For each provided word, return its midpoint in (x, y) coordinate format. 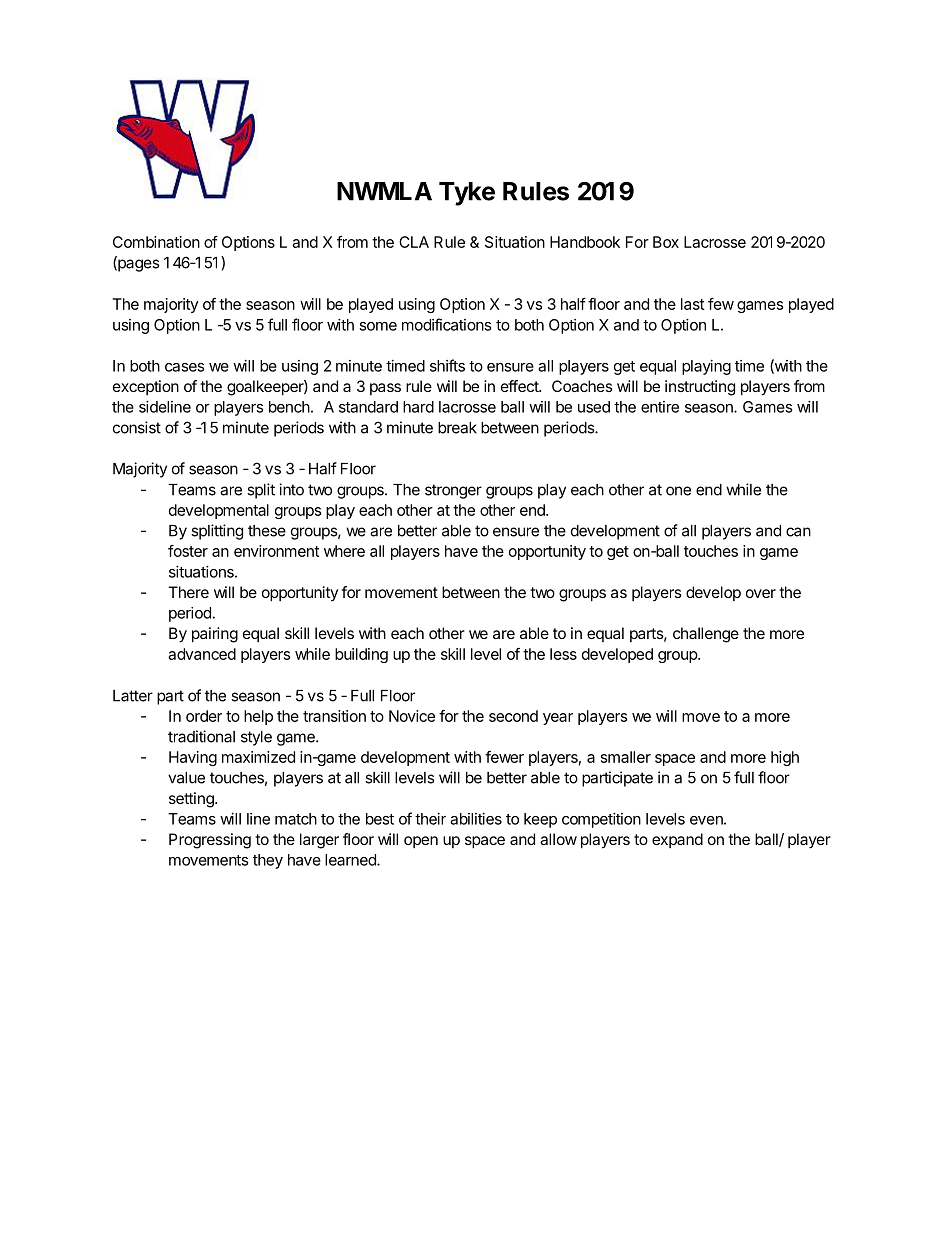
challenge (706, 635)
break (457, 428)
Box (666, 242)
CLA (414, 242)
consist (137, 427)
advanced (202, 654)
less (563, 654)
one (678, 491)
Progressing (210, 841)
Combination (156, 242)
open (421, 842)
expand (677, 840)
